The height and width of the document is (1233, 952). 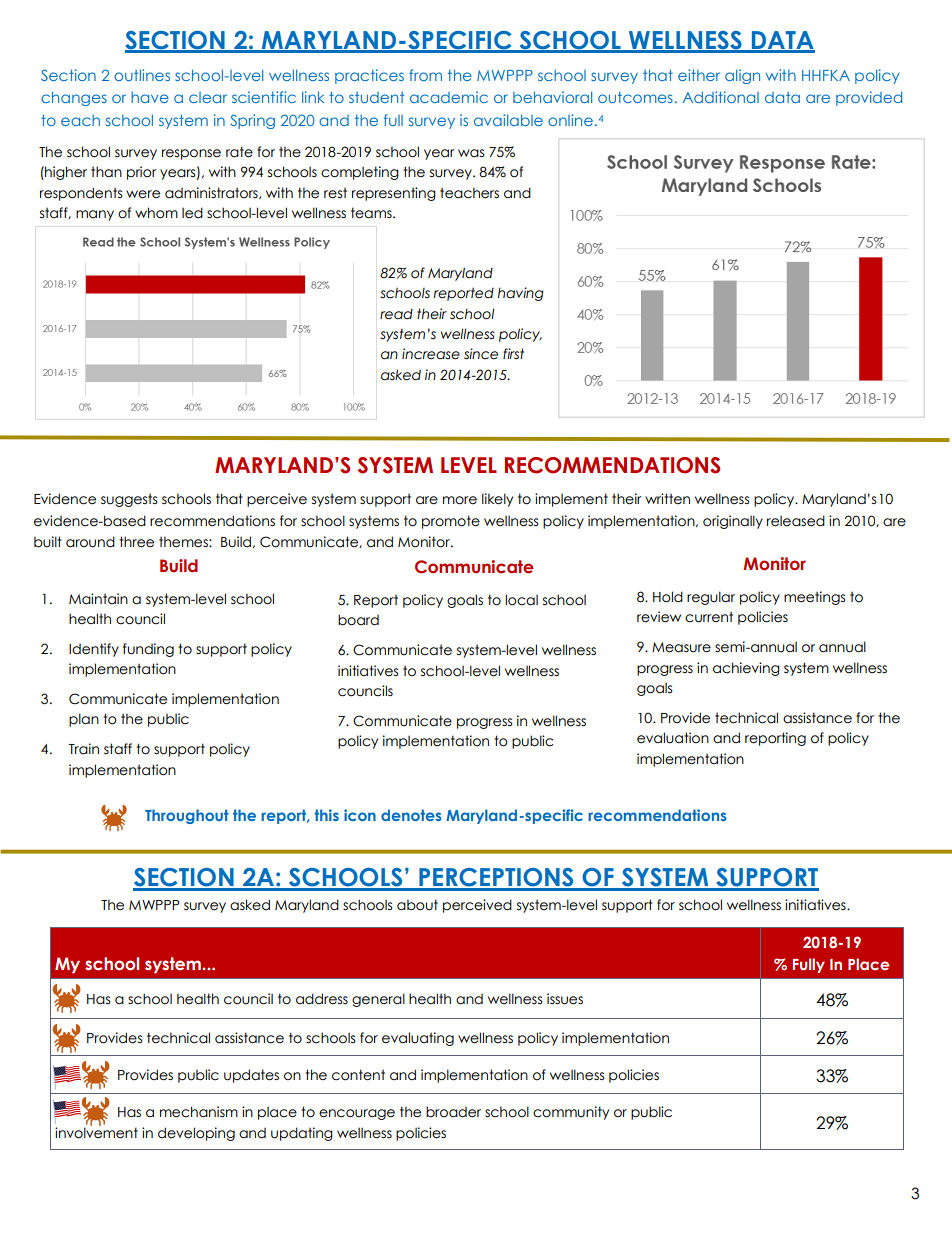 What do you see at coordinates (721, 97) in the document?
I see `Additional` at bounding box center [721, 97].
